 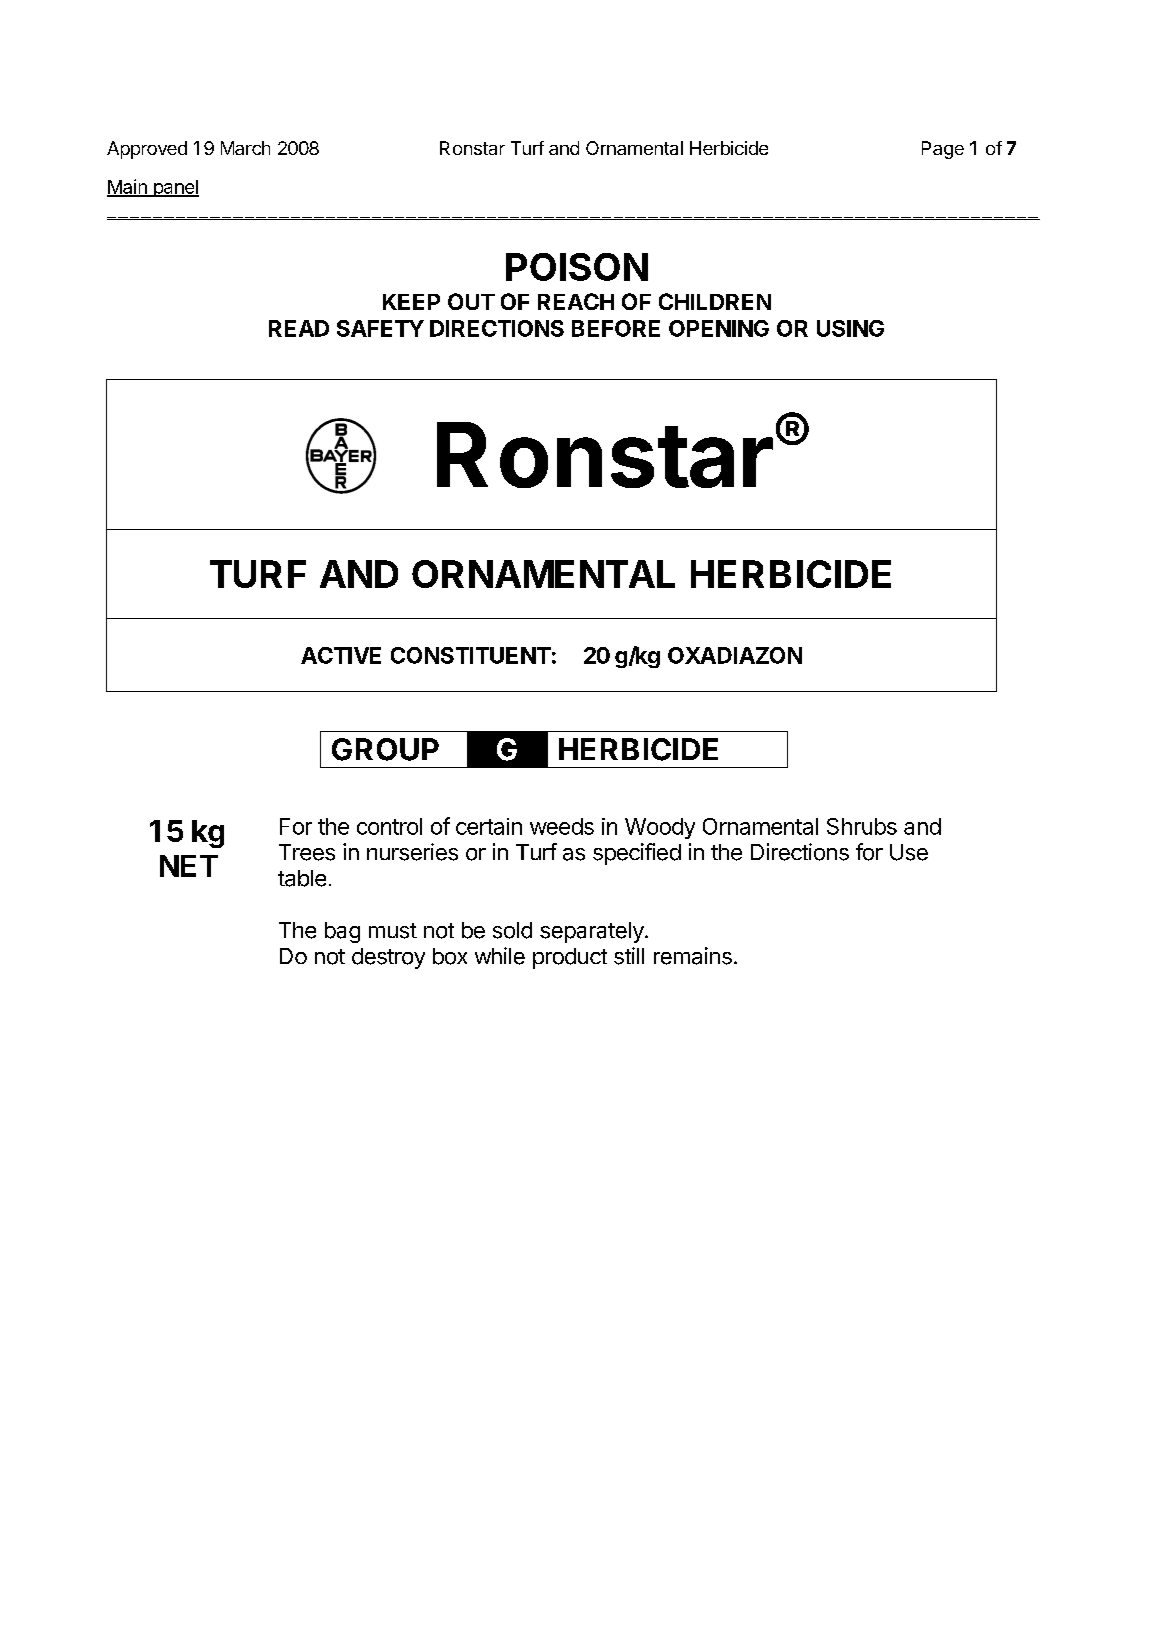 I want to click on READ, so click(x=299, y=328).
